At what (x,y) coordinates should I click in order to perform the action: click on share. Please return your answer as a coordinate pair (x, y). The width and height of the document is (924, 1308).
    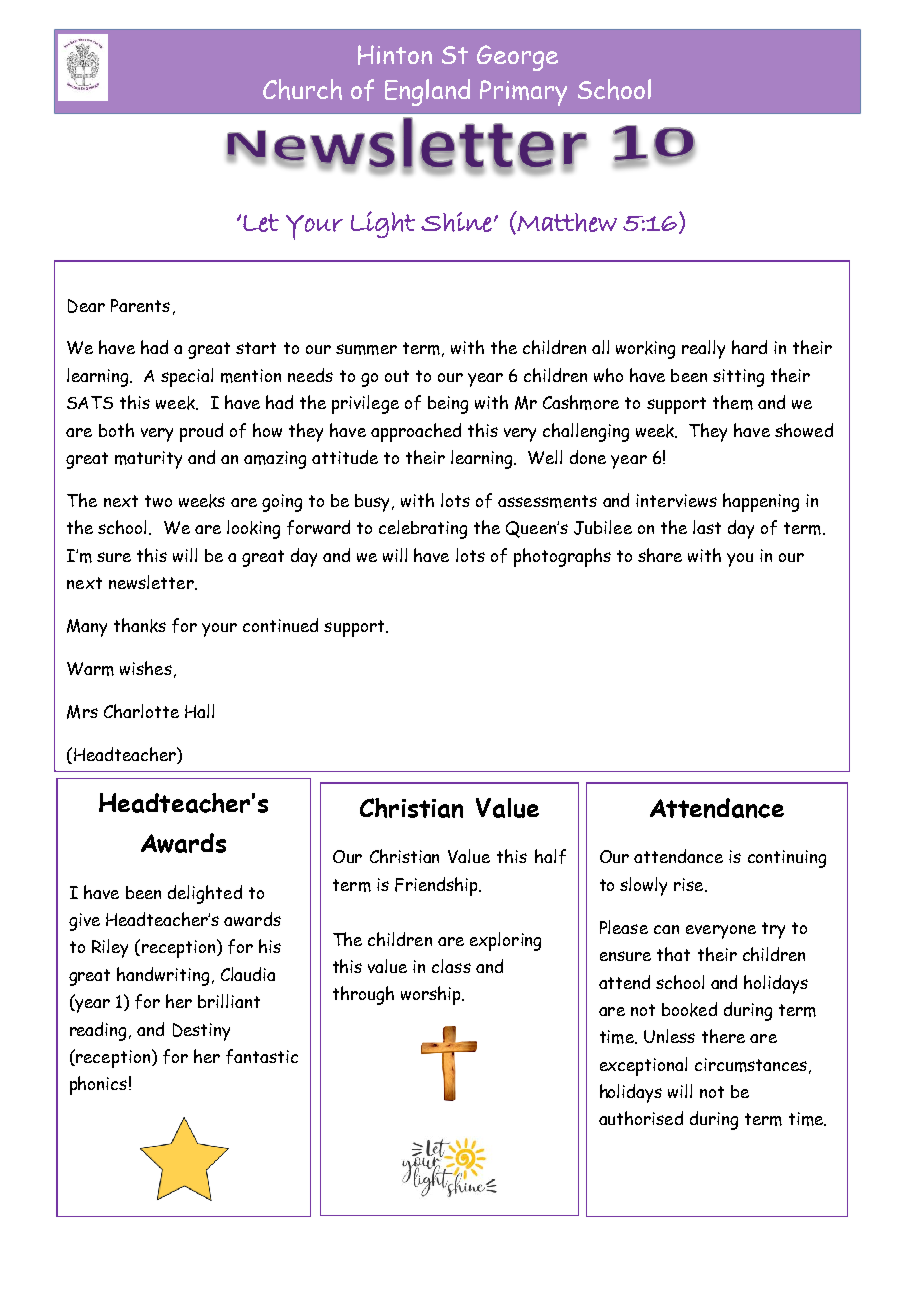
    Looking at the image, I should click on (660, 555).
